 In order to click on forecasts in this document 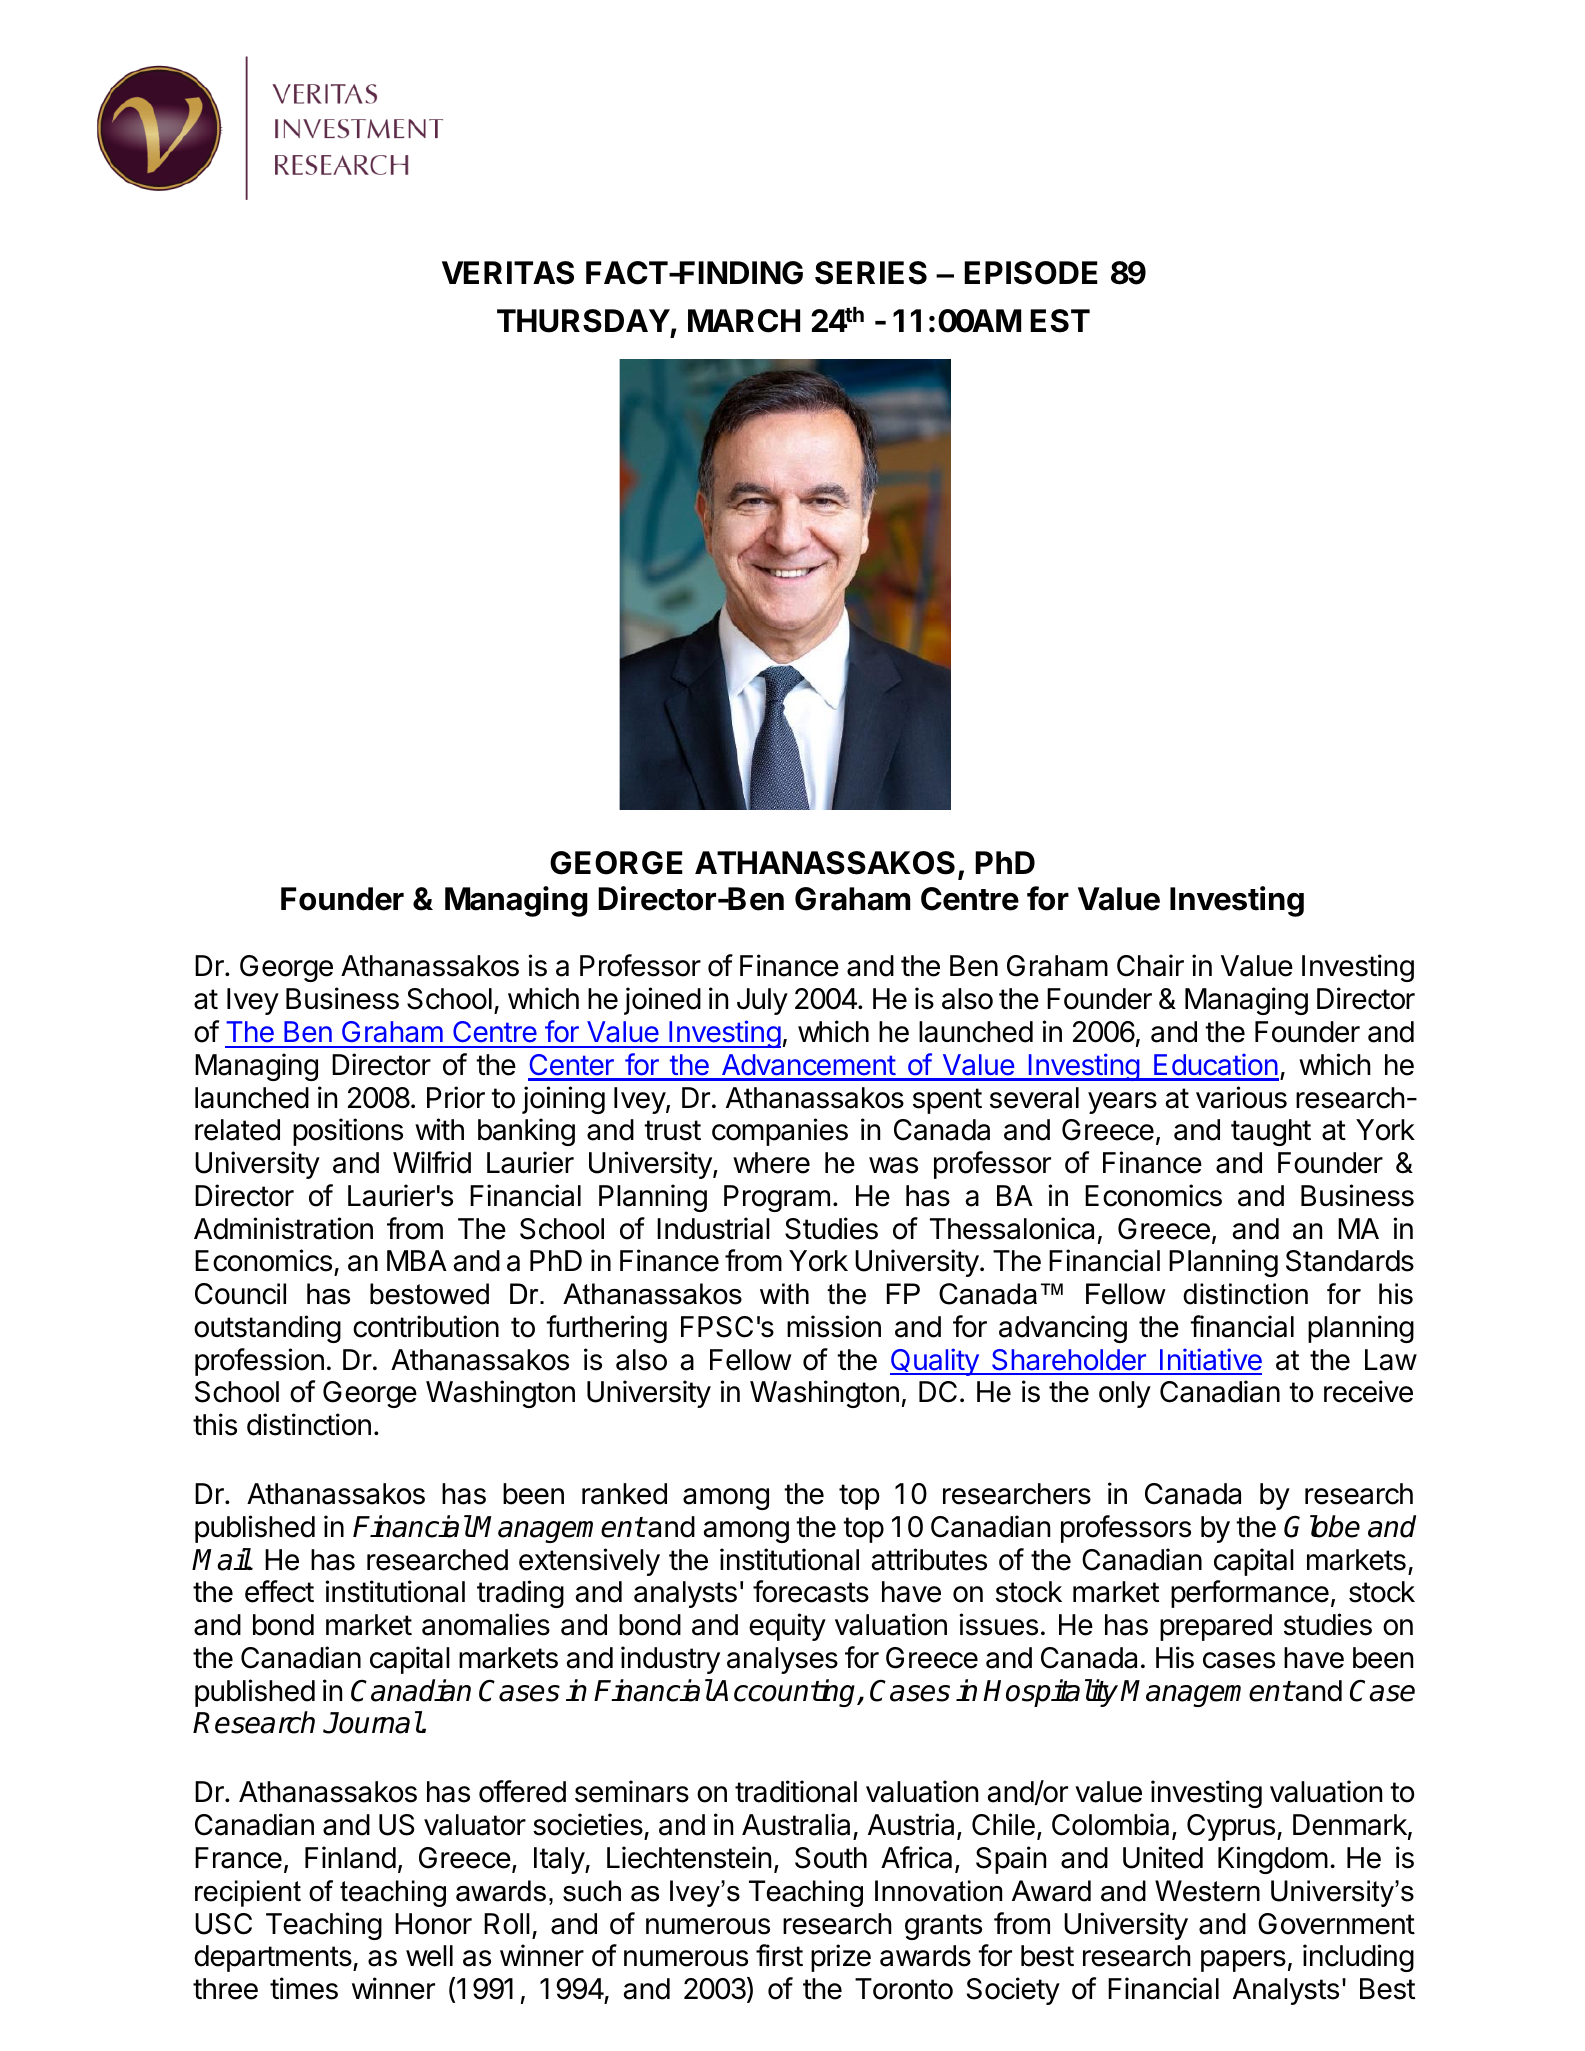, I will do `click(811, 1591)`.
